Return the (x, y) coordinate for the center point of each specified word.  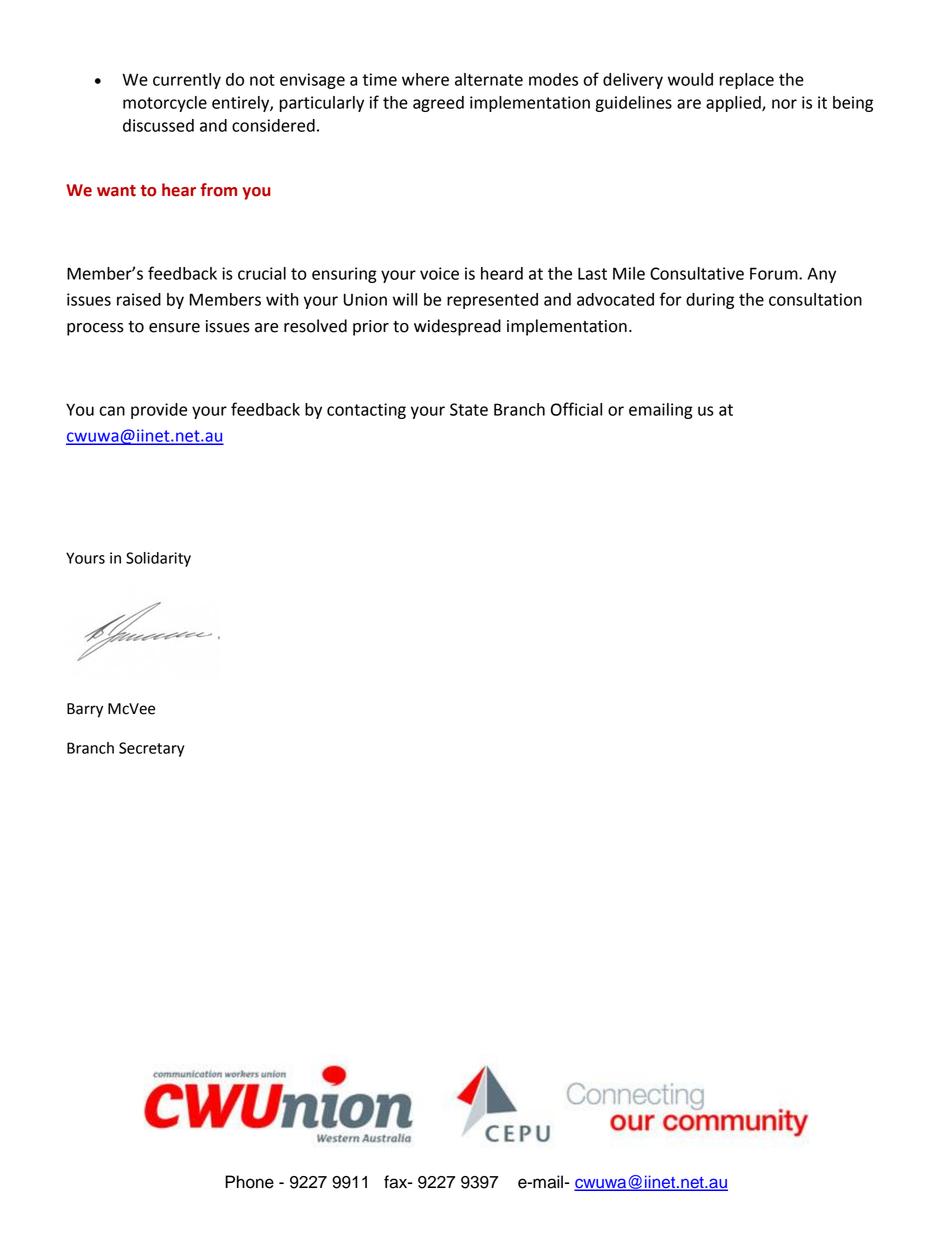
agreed (438, 104)
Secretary (151, 749)
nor (784, 104)
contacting (366, 411)
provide (159, 411)
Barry (85, 710)
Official (576, 409)
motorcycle (165, 104)
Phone (249, 1182)
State (469, 409)
